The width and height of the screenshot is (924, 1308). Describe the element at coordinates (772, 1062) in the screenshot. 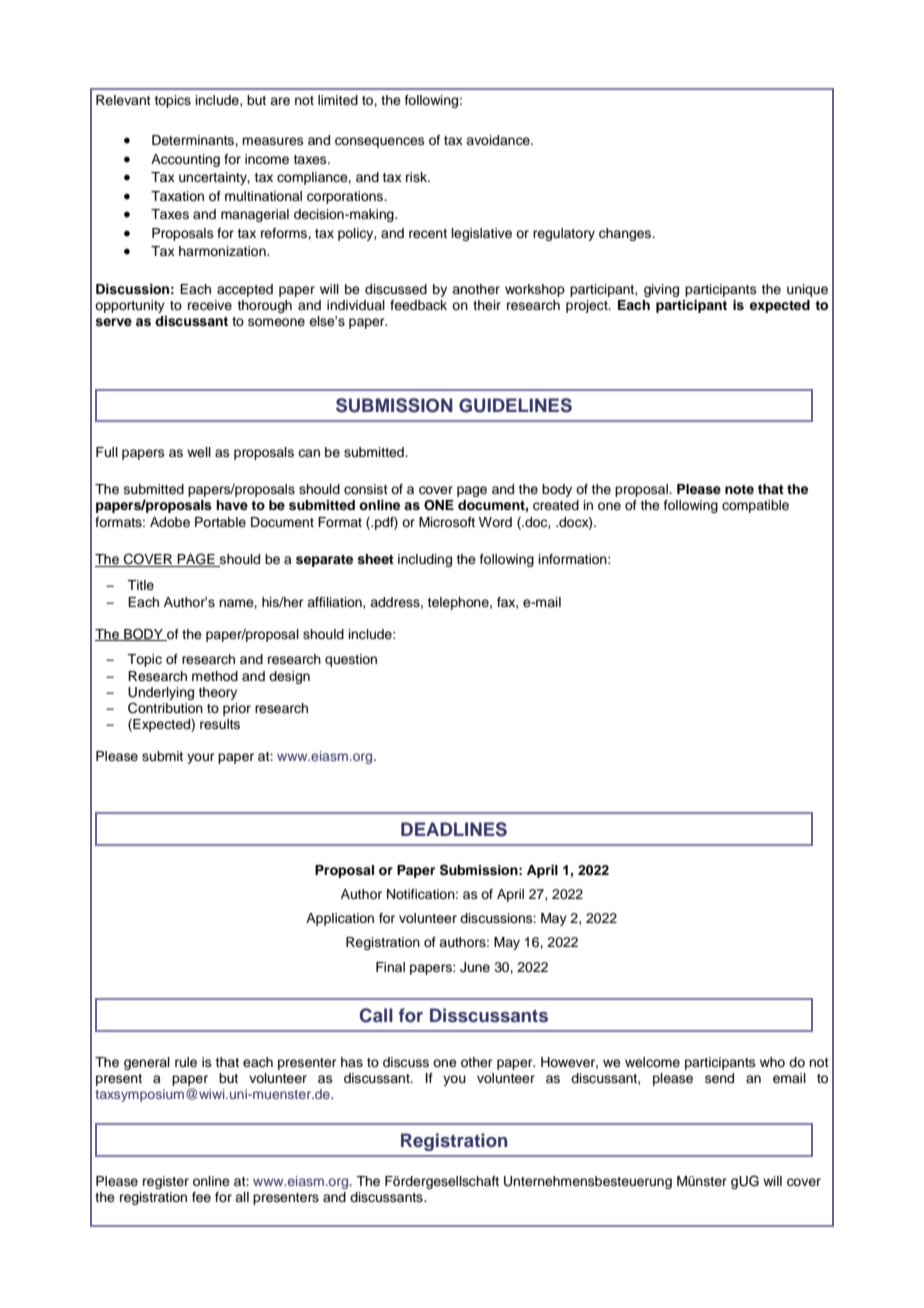

I see `who` at that location.
